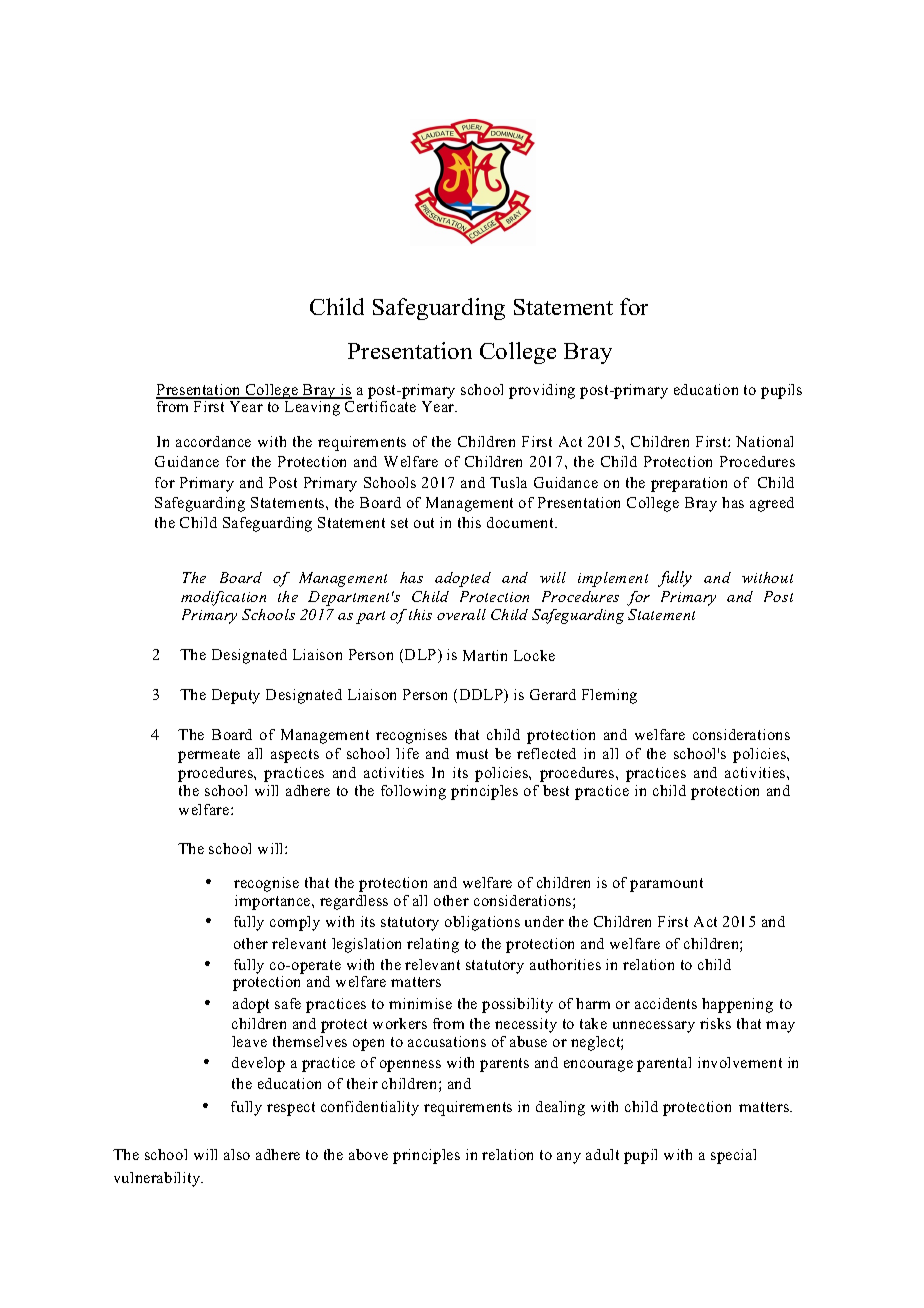  What do you see at coordinates (213, 441) in the page?
I see `accordance` at bounding box center [213, 441].
